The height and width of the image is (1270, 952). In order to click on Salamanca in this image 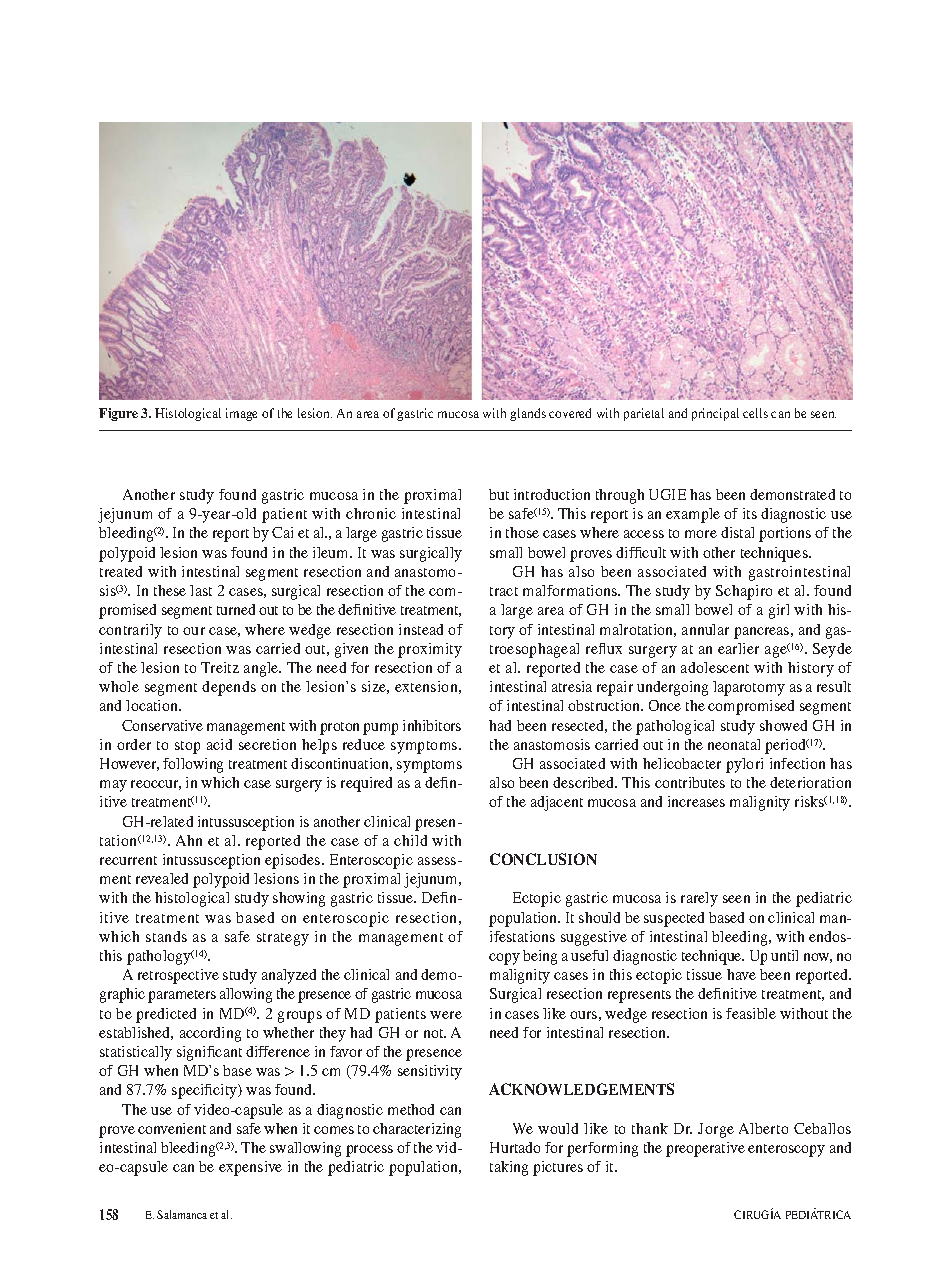, I will do `click(182, 1214)`.
